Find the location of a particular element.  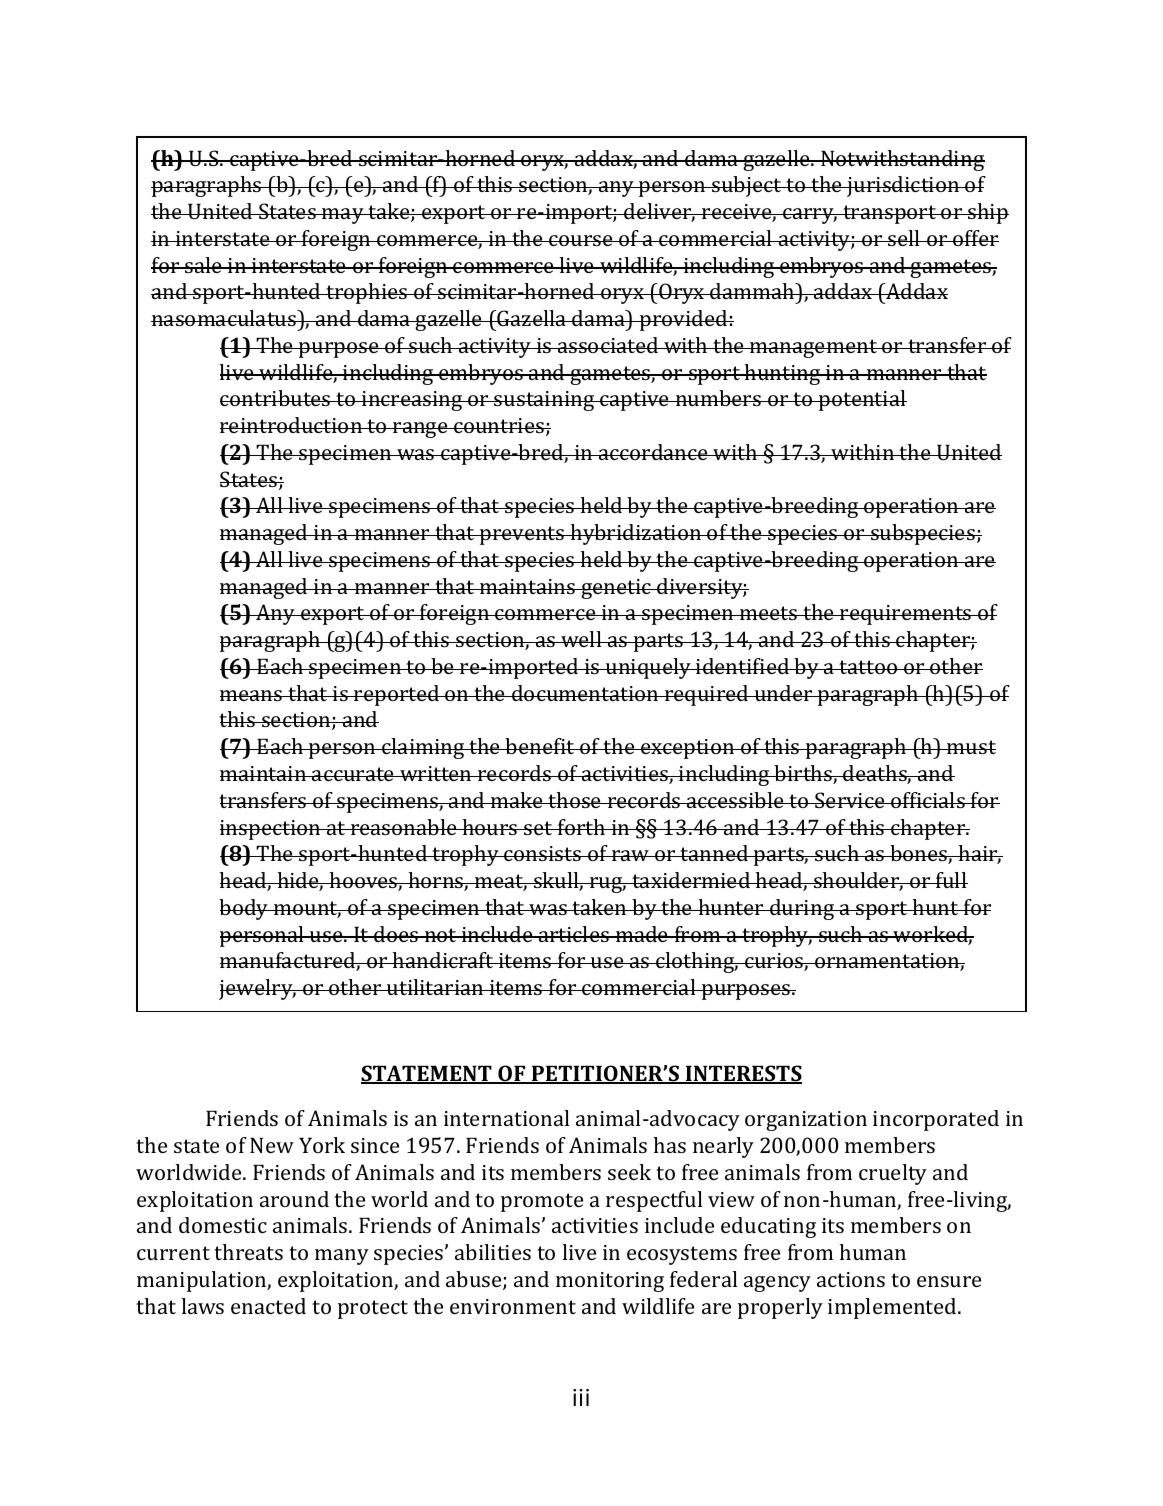

sell is located at coordinates (904, 238).
